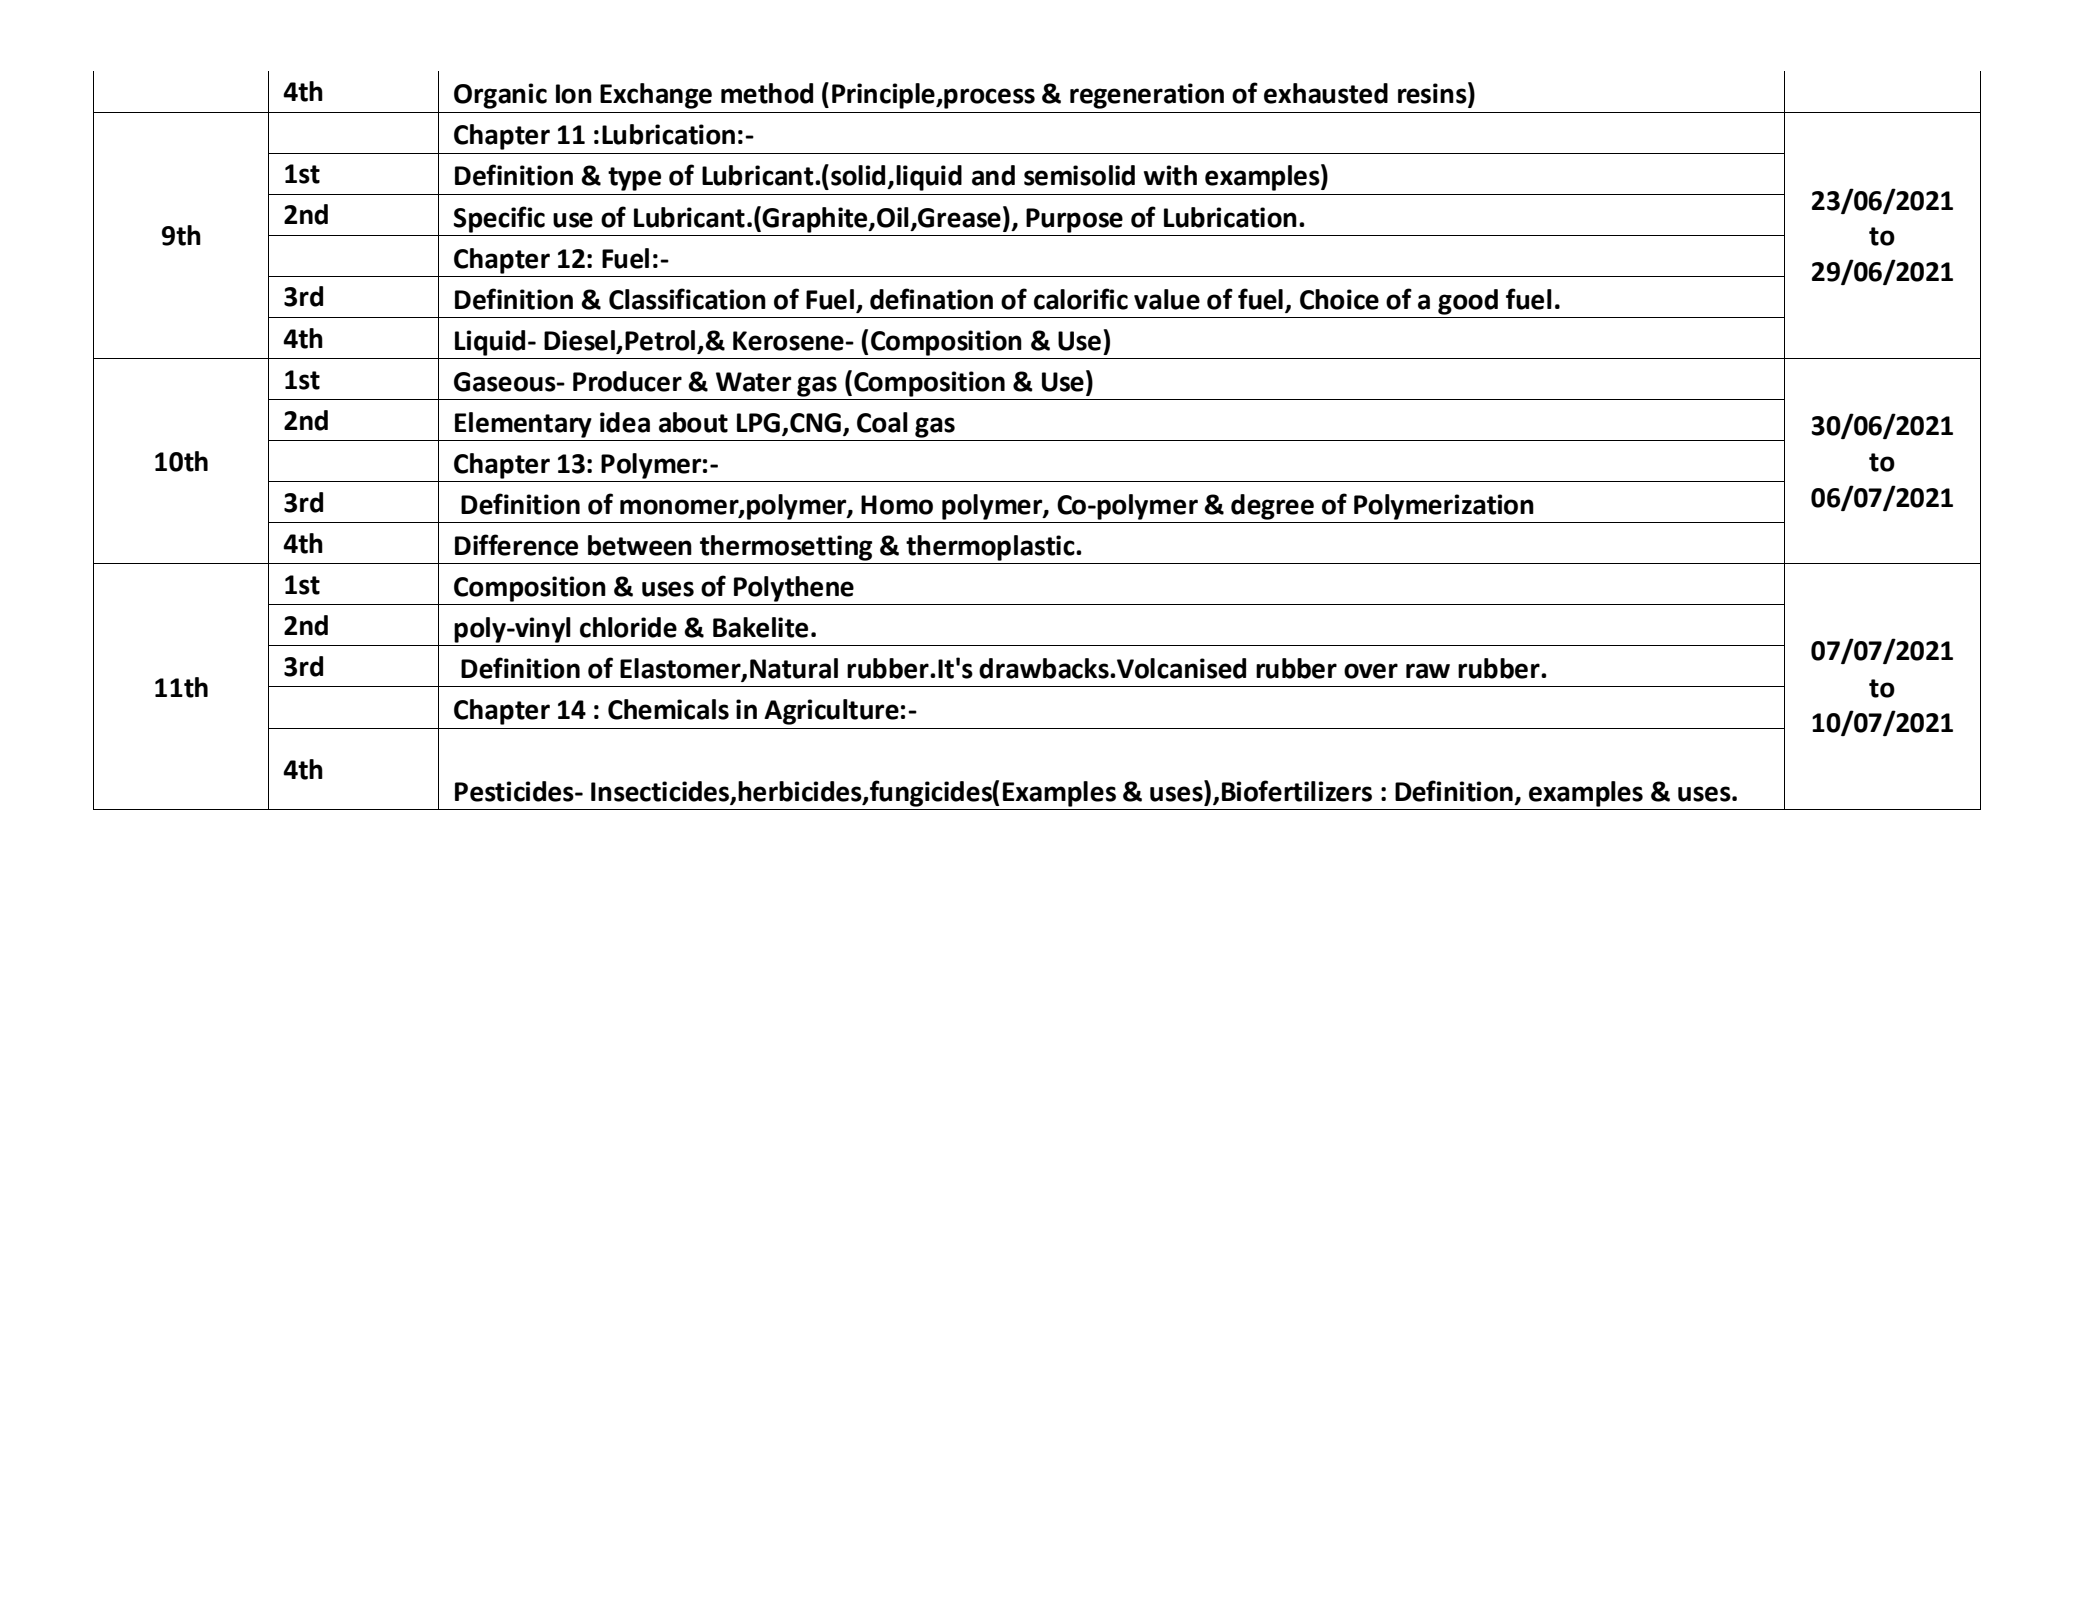 This image has height=1621, width=2098. I want to click on Bakelite, so click(760, 627).
